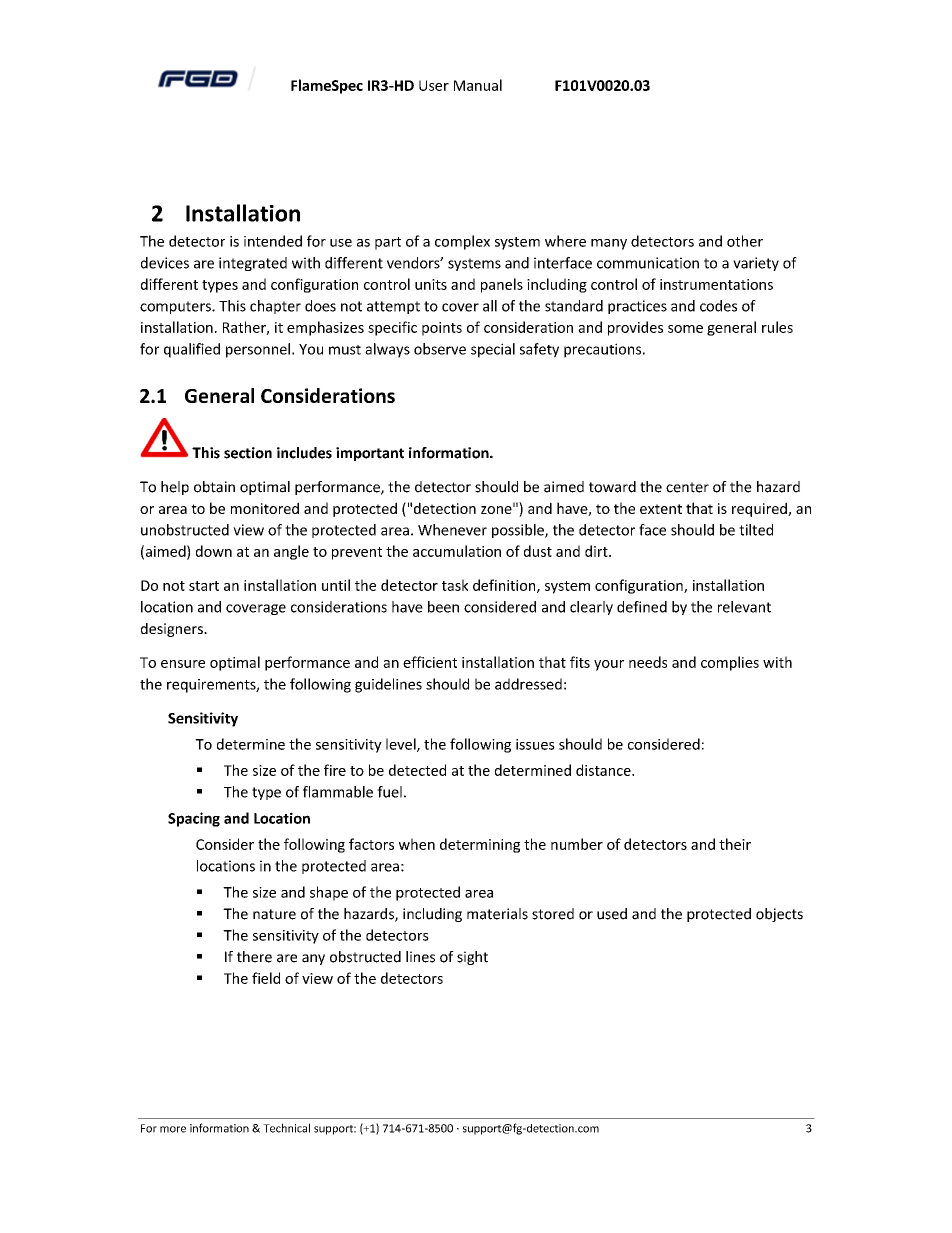  Describe the element at coordinates (745, 241) in the screenshot. I see `other` at that location.
